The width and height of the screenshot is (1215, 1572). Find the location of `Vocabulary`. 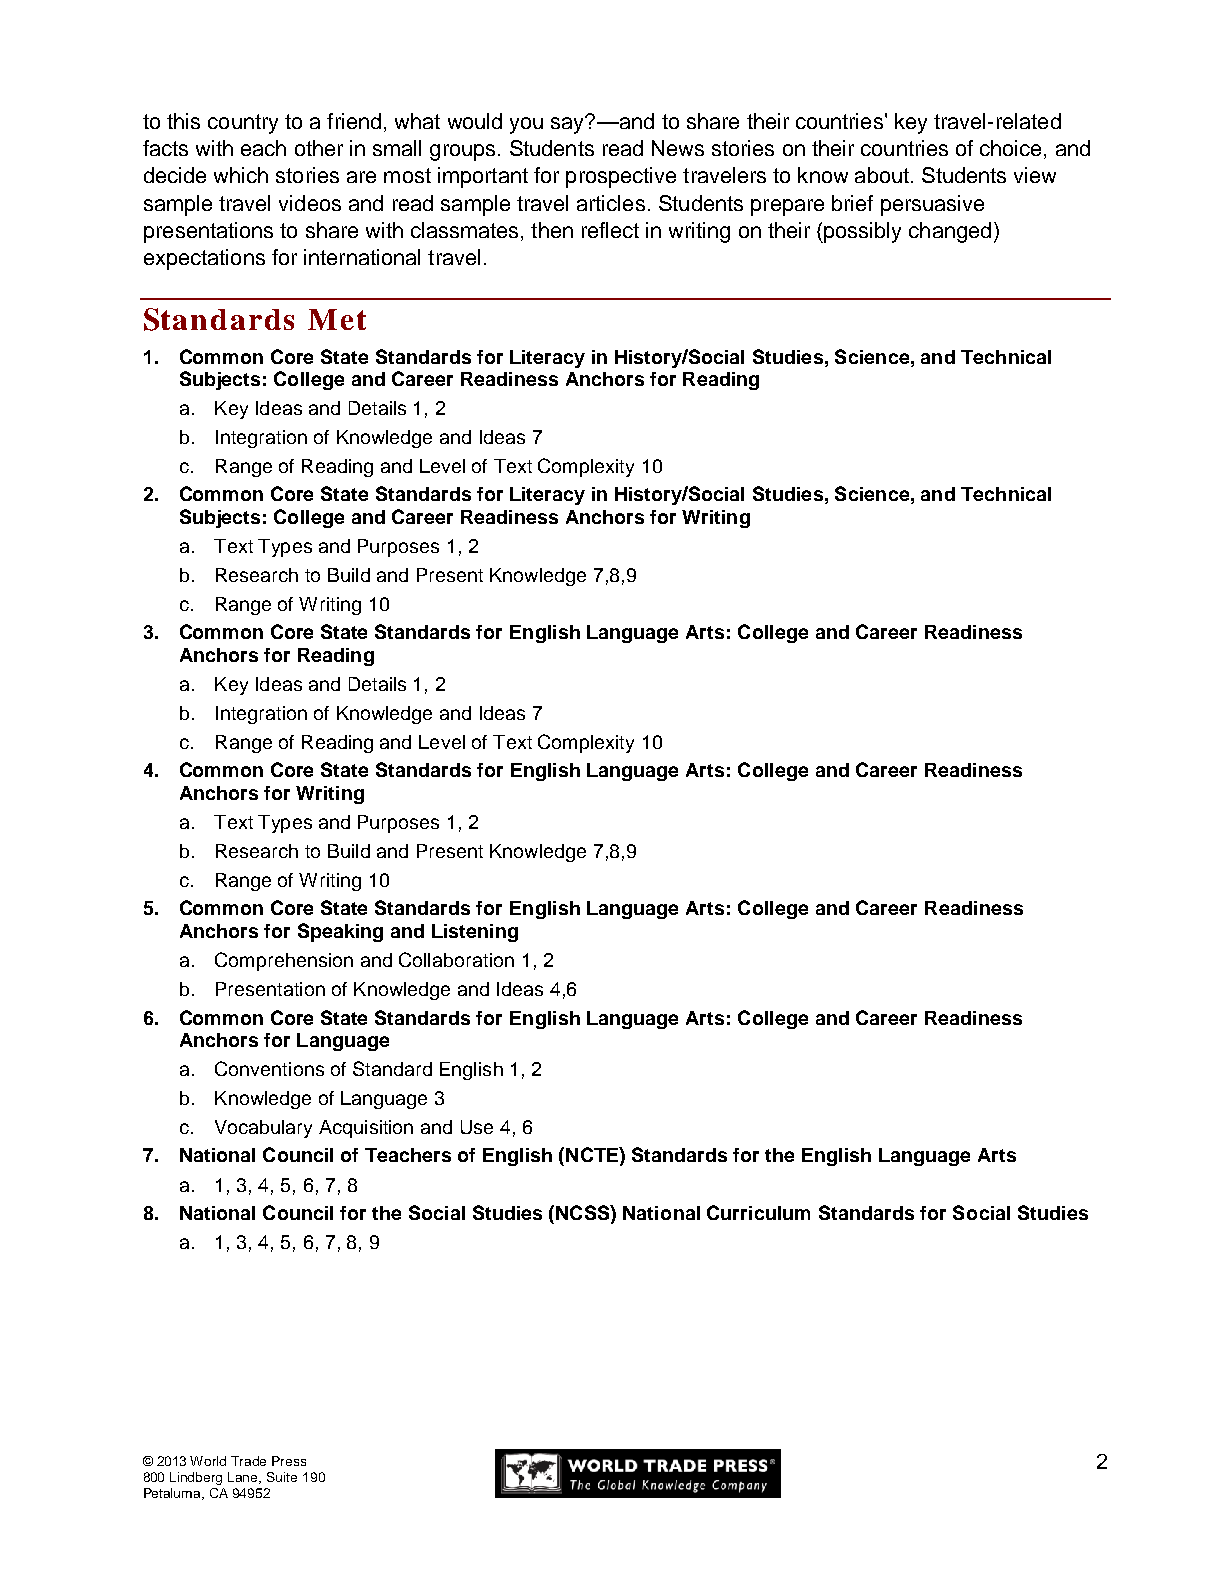

Vocabulary is located at coordinates (263, 1129).
